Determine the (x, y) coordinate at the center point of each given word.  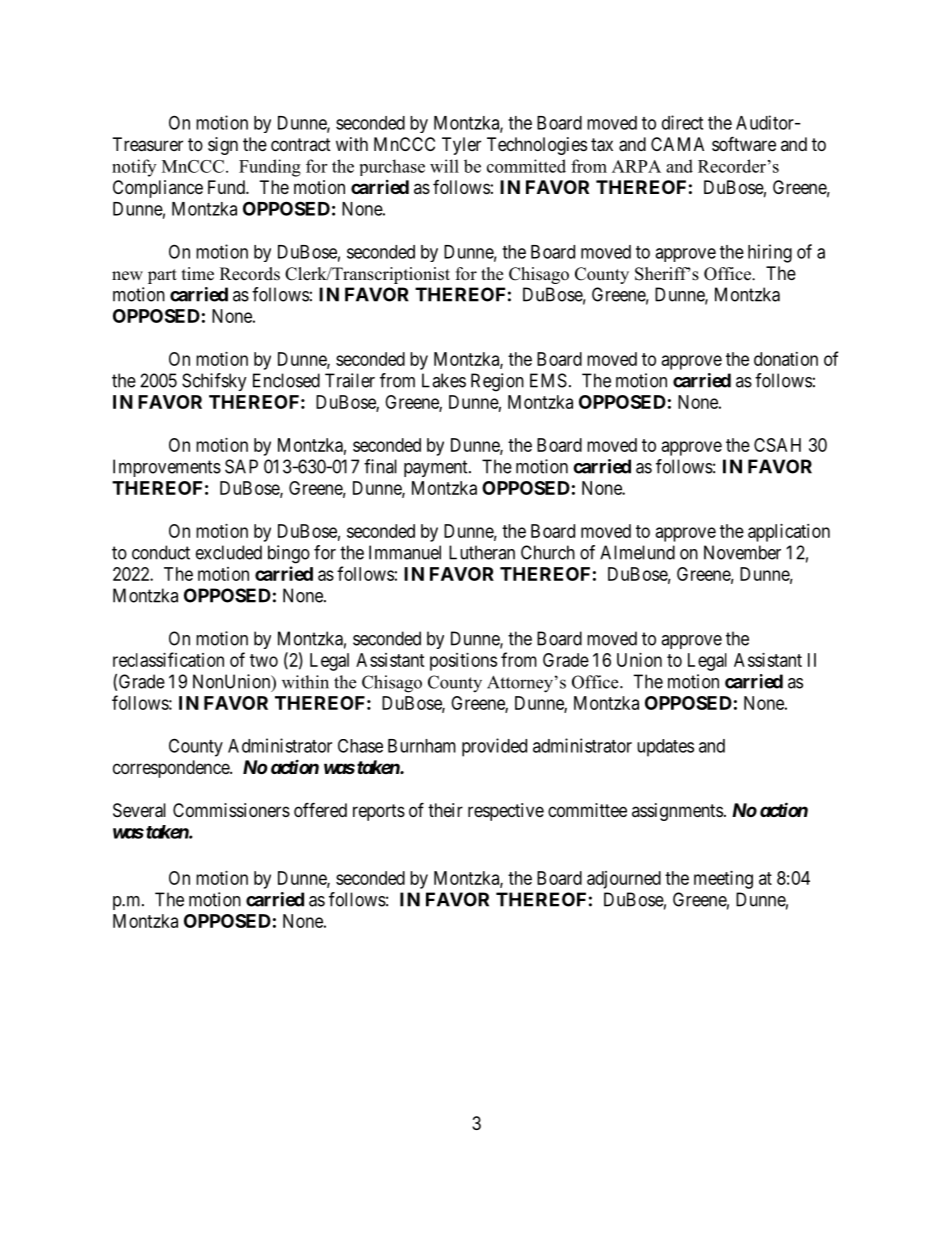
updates (665, 748)
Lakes (444, 380)
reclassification (168, 659)
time (198, 274)
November (742, 552)
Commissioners (231, 810)
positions (463, 662)
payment (437, 468)
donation (786, 359)
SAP (241, 466)
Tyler (461, 146)
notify (134, 168)
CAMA (677, 144)
